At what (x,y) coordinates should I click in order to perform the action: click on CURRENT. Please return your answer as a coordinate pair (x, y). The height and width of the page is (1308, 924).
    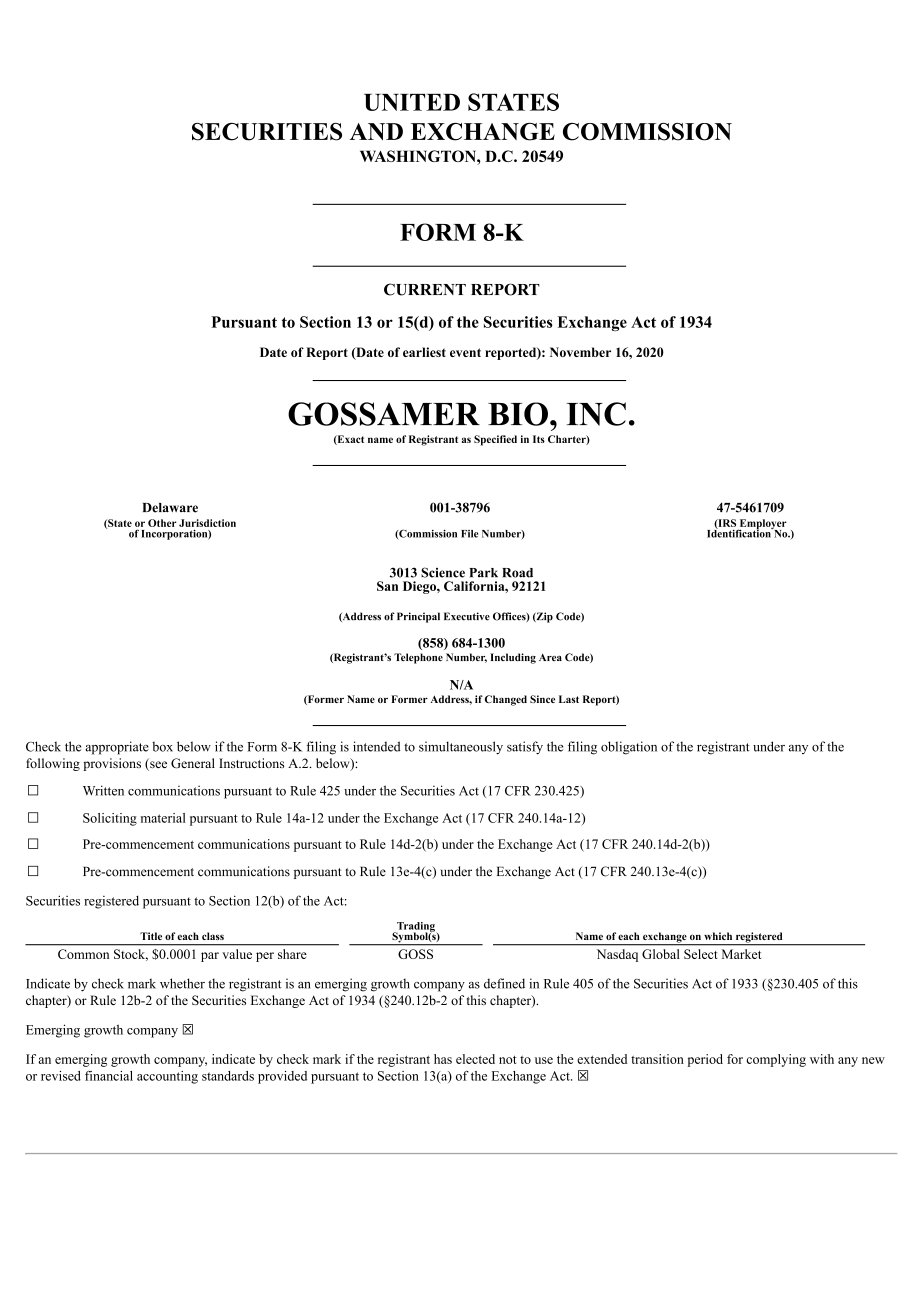
    Looking at the image, I should click on (425, 289).
